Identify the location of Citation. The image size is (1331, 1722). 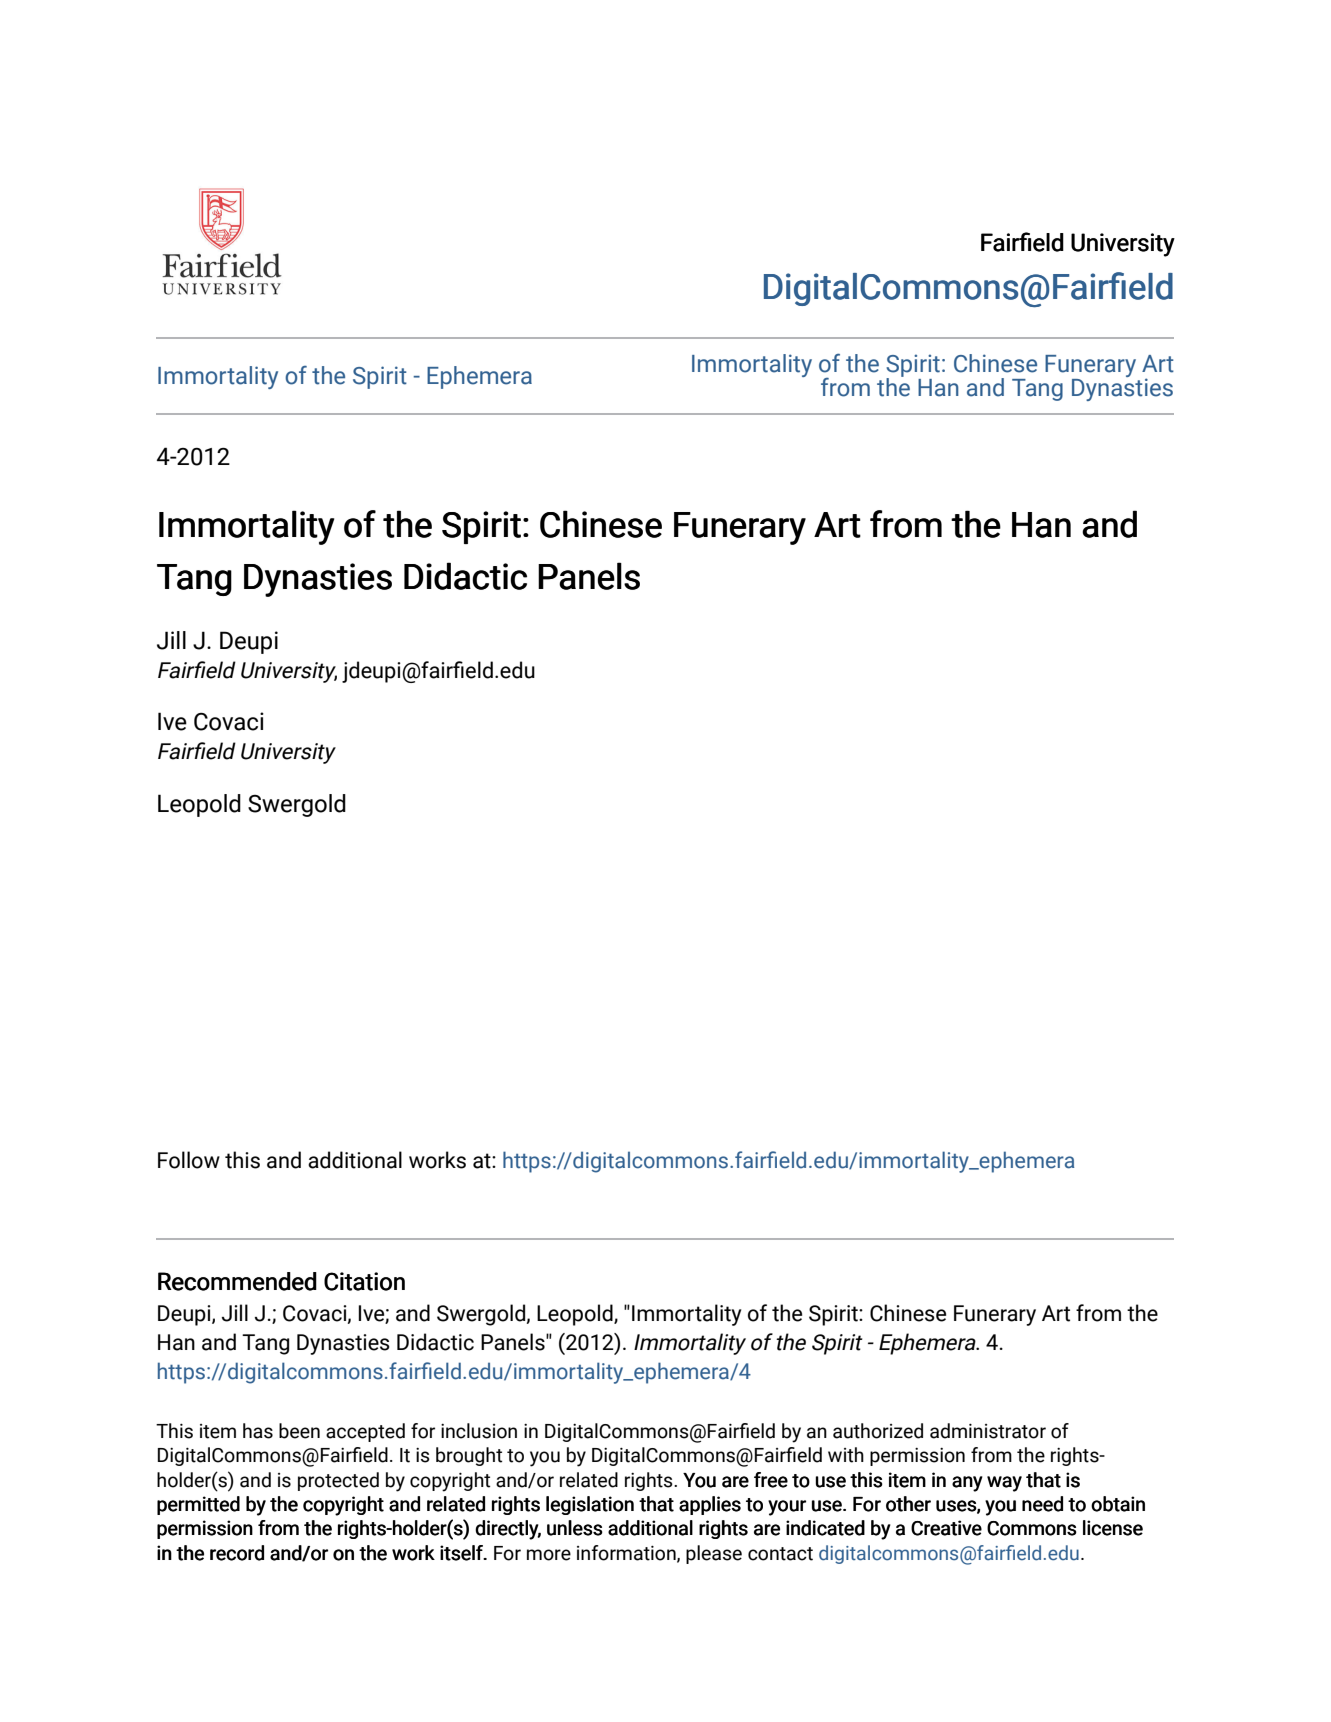
(364, 1281).
